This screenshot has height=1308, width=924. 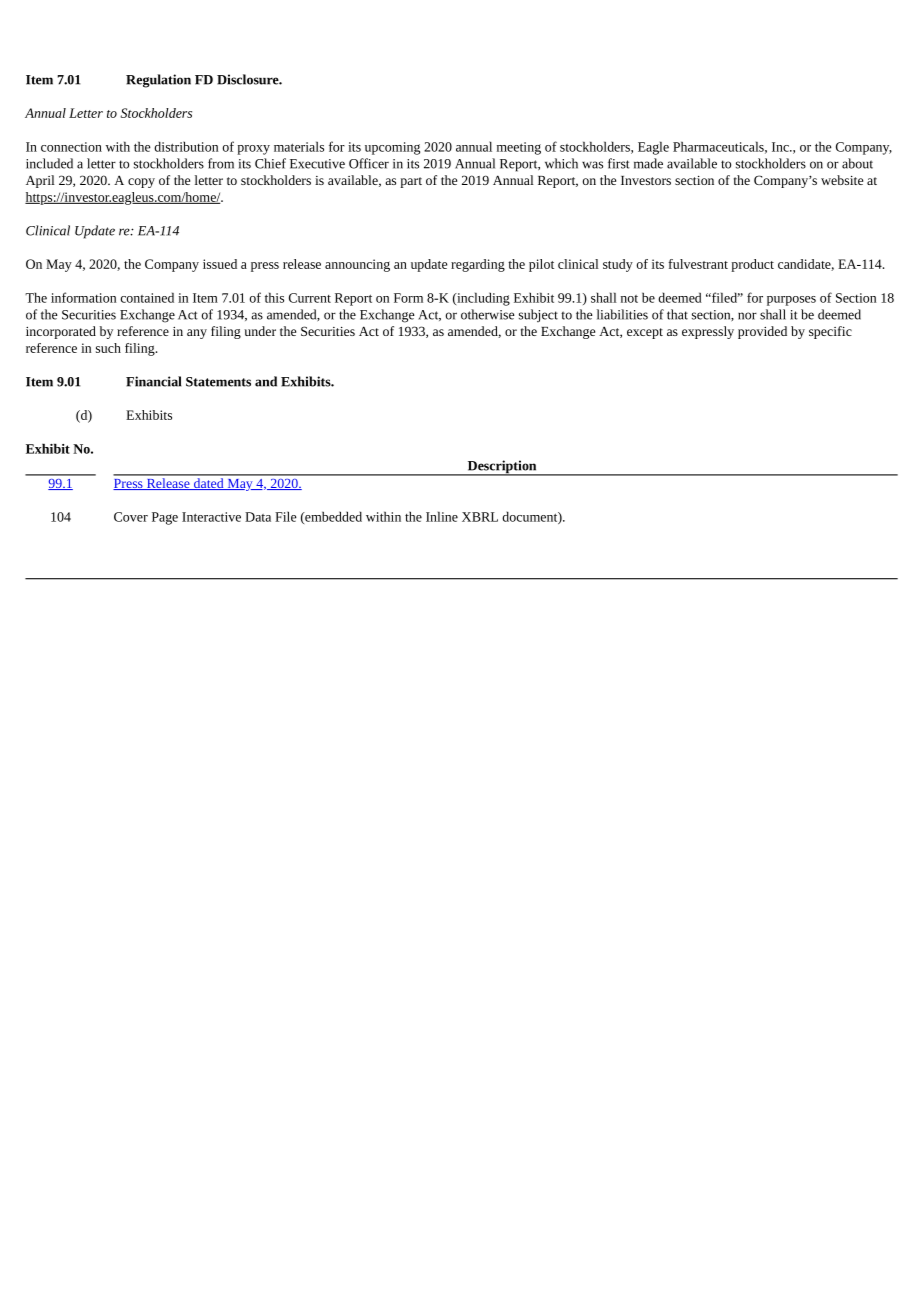 What do you see at coordinates (791, 301) in the screenshot?
I see `purposes` at bounding box center [791, 301].
